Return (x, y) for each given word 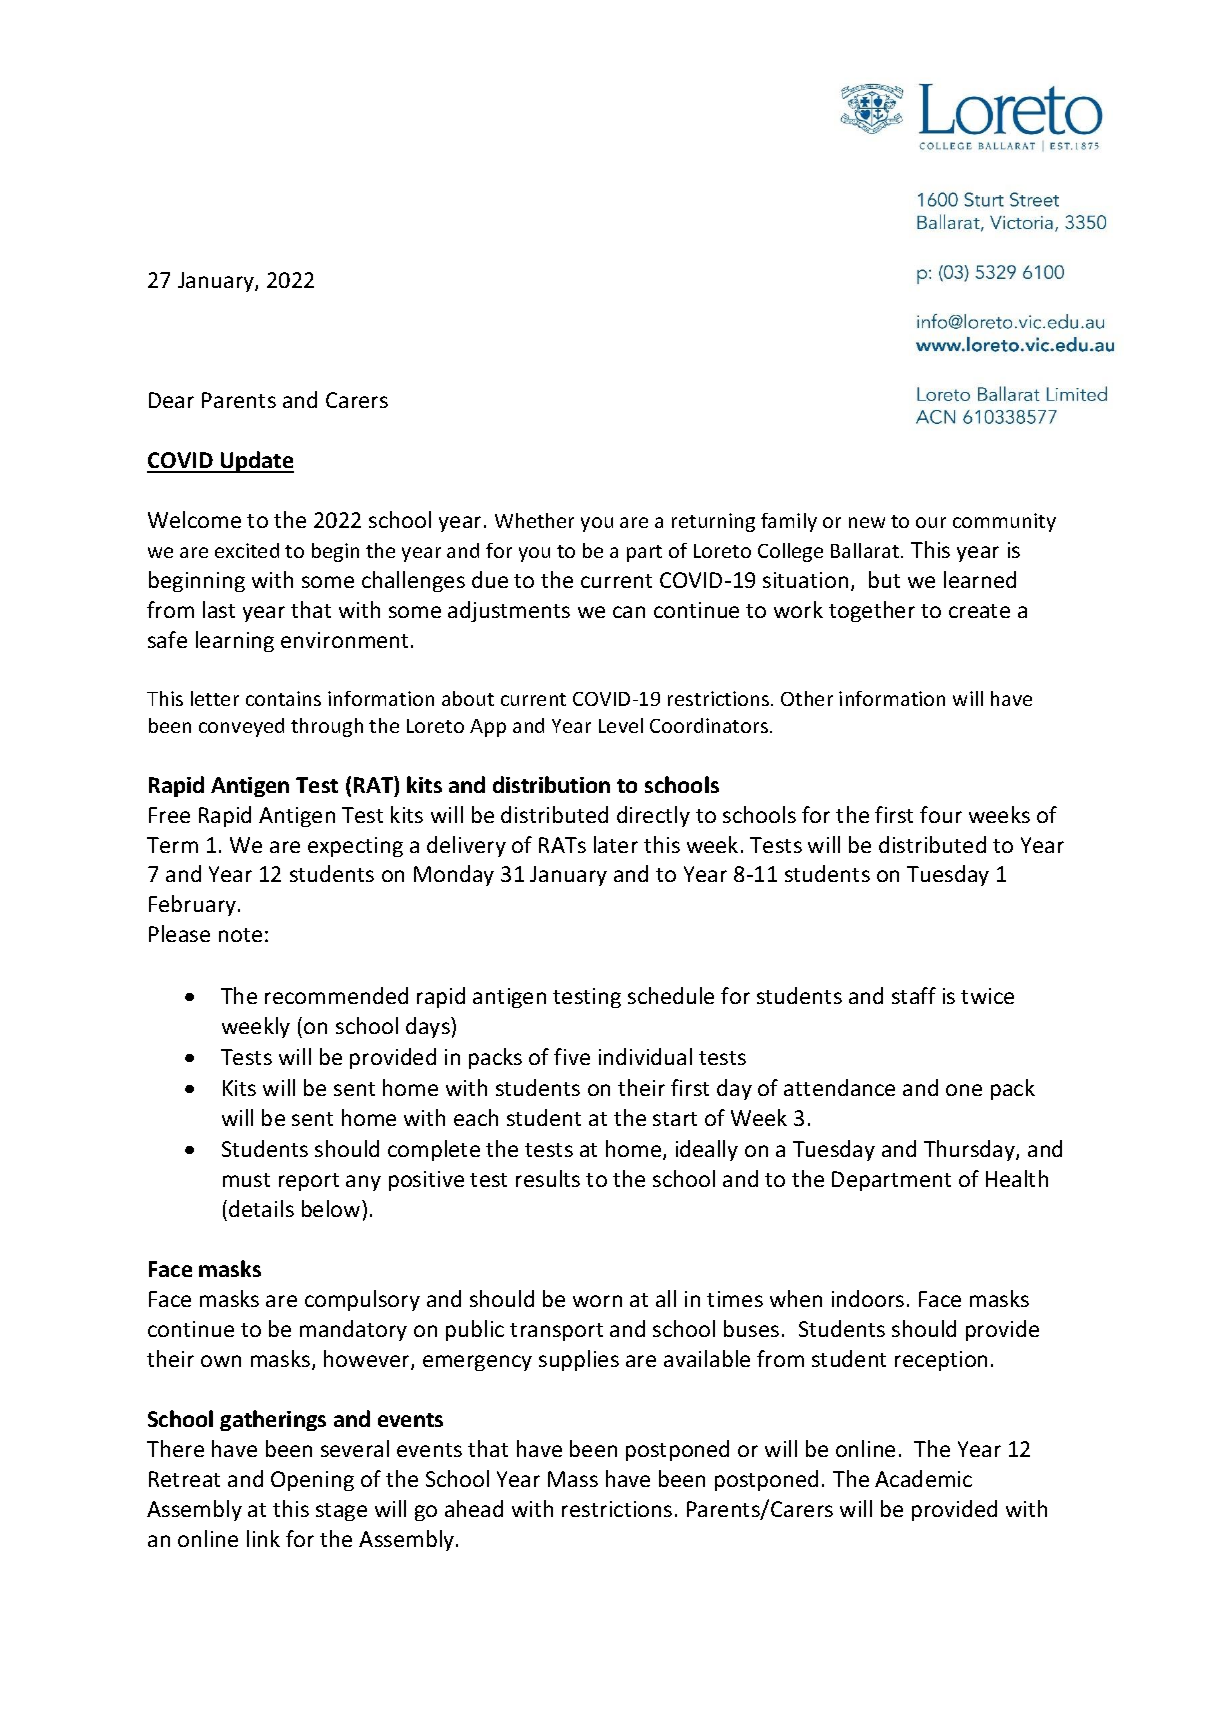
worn (597, 1301)
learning (235, 641)
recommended (336, 995)
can (629, 612)
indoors (868, 1298)
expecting (355, 847)
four (941, 814)
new (867, 522)
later (616, 844)
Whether (534, 520)
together (872, 611)
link (263, 1538)
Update (256, 462)
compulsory (362, 1300)
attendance (839, 1087)
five (572, 1056)
